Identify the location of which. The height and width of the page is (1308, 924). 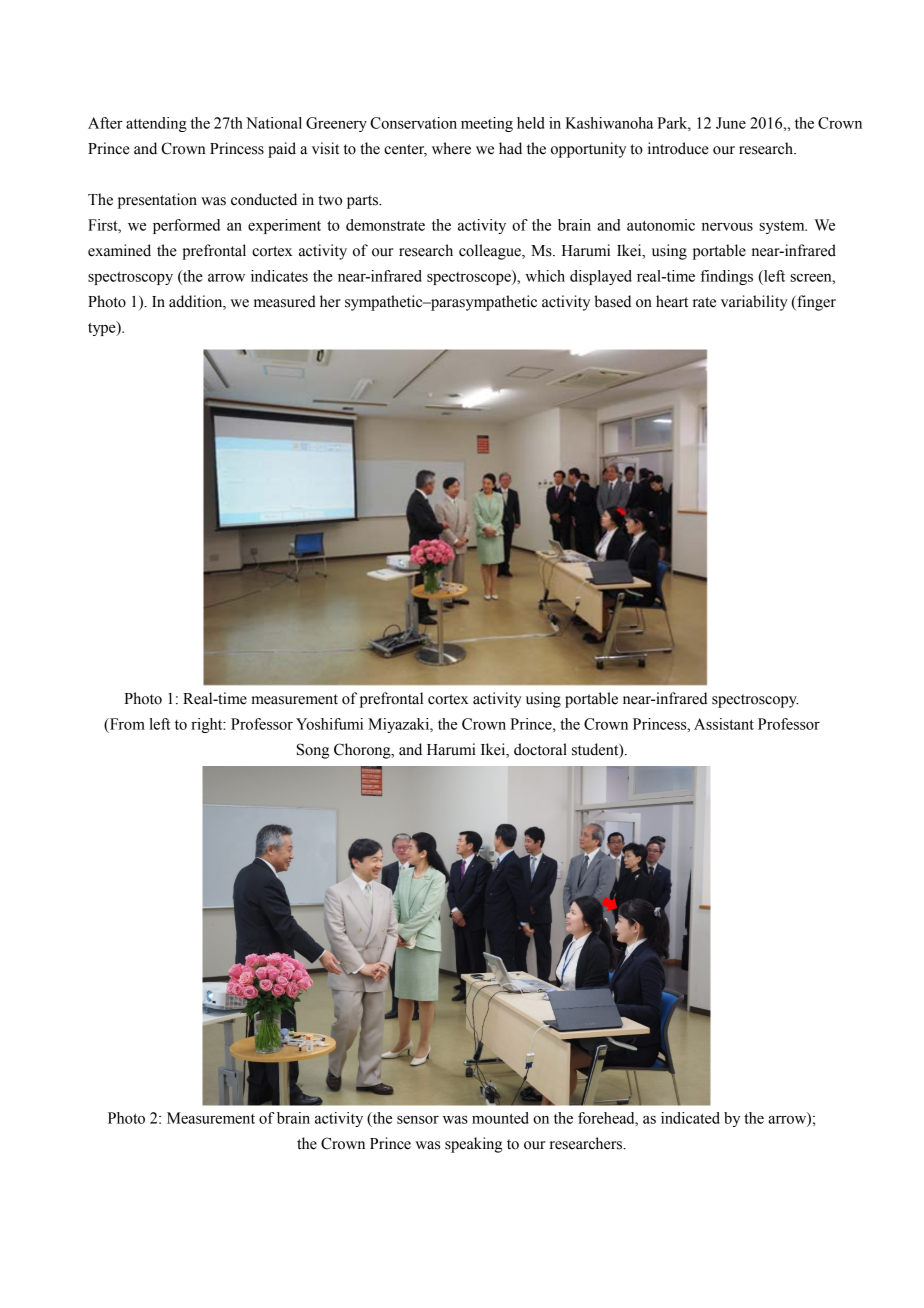
(545, 276).
